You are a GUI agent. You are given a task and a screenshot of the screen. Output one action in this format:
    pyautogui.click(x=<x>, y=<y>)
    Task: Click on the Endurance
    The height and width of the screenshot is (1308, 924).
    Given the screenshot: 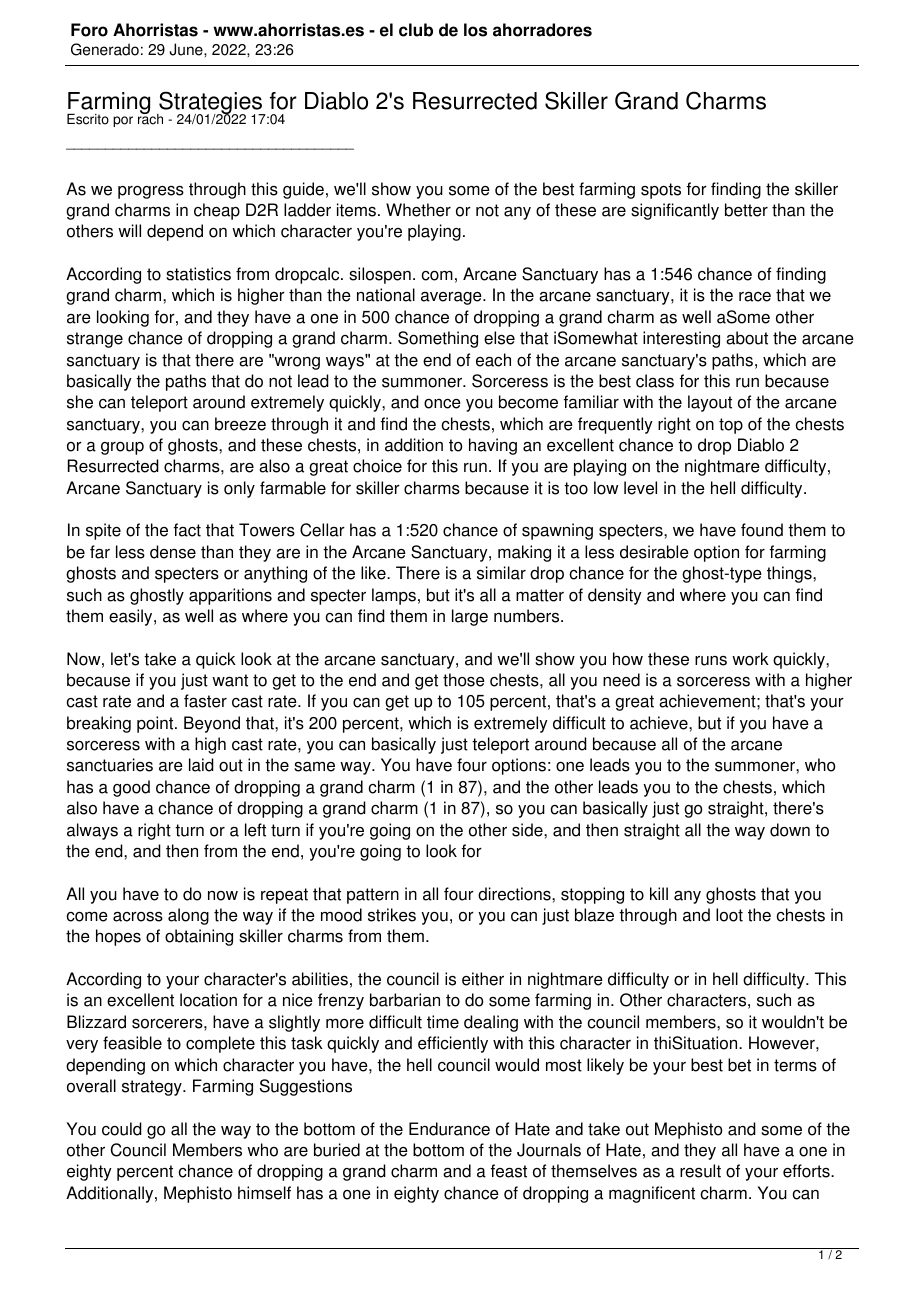 What is the action you would take?
    pyautogui.click(x=449, y=1129)
